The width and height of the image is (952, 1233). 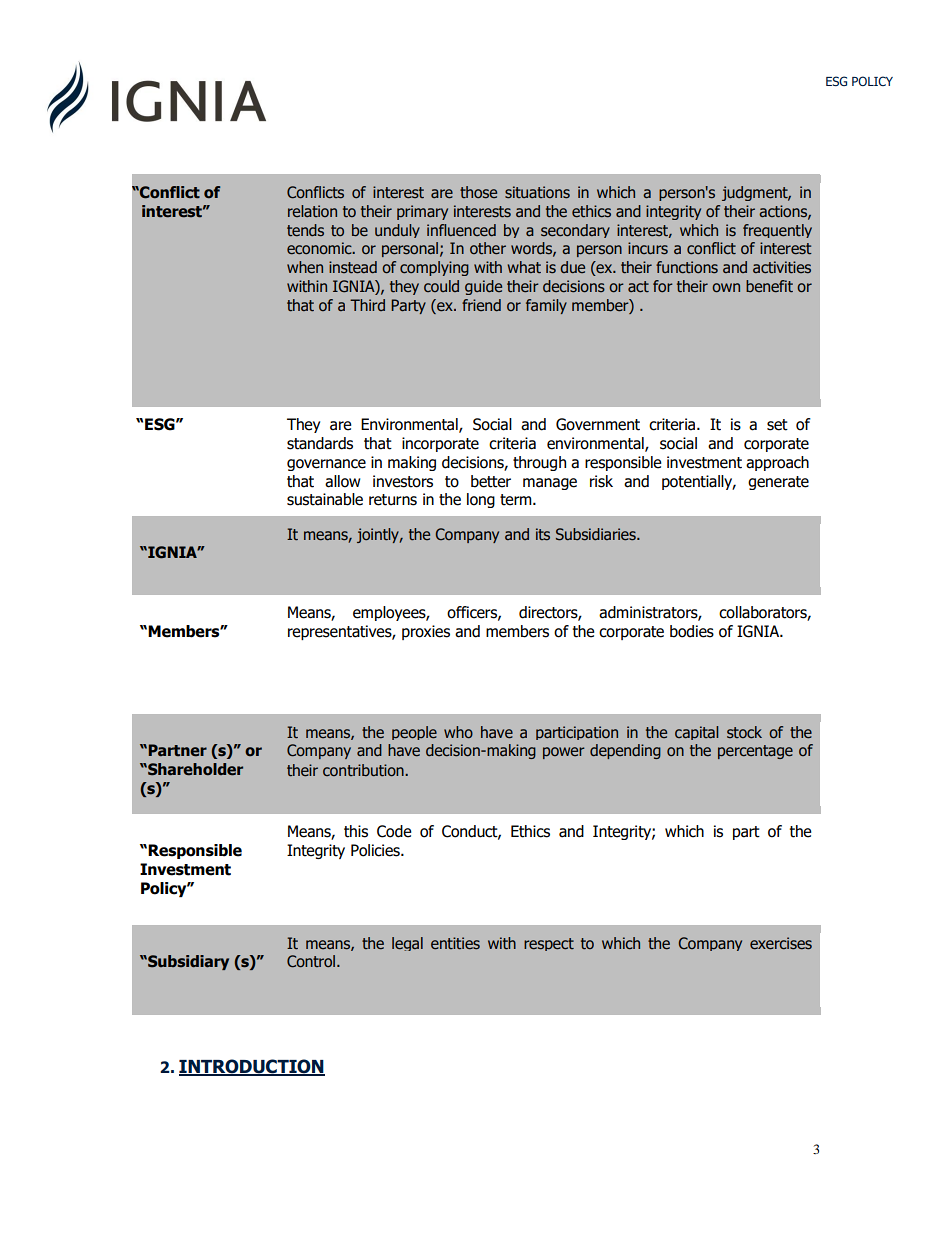 I want to click on this, so click(x=356, y=831).
